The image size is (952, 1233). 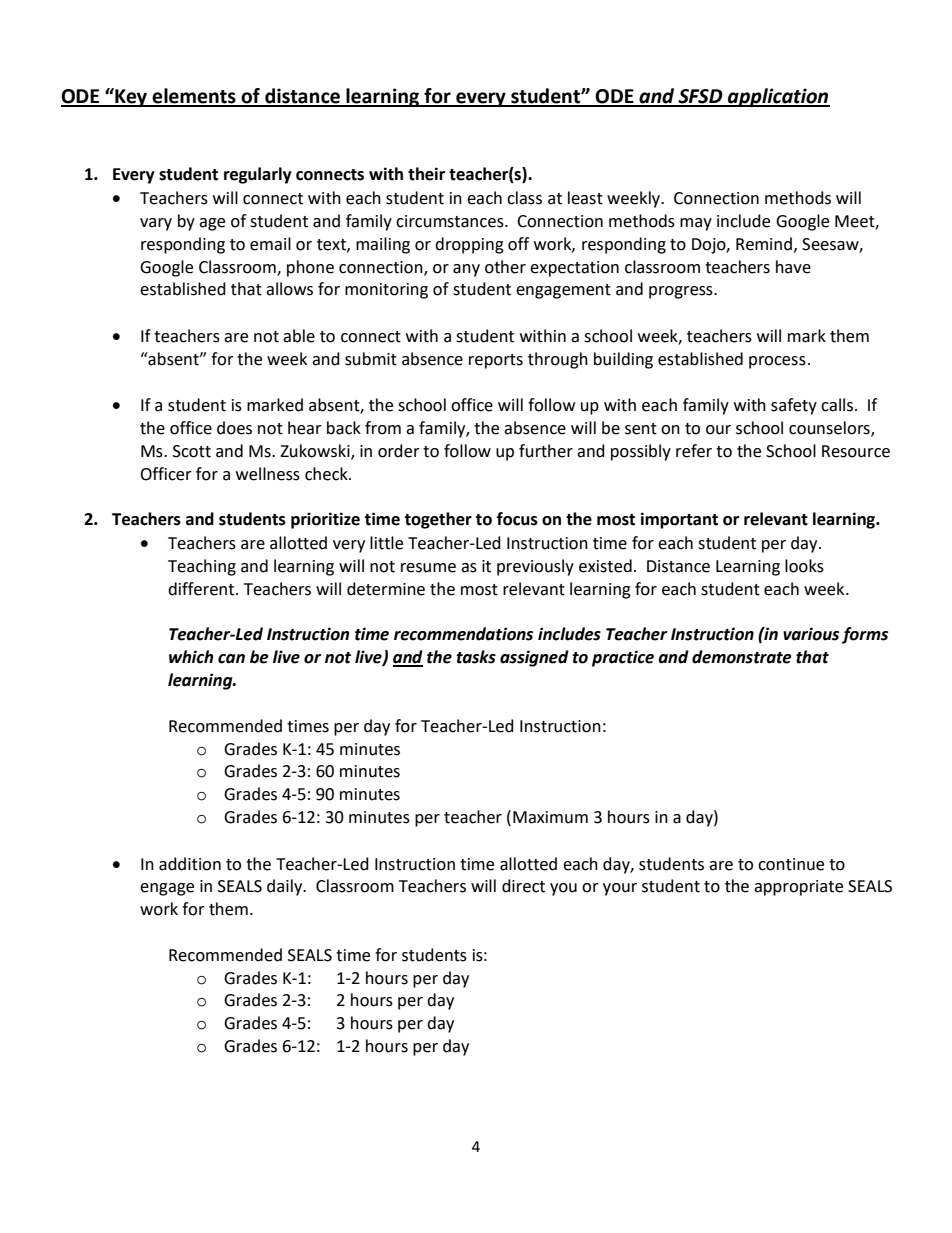 What do you see at coordinates (463, 634) in the page?
I see `recommendations` at bounding box center [463, 634].
